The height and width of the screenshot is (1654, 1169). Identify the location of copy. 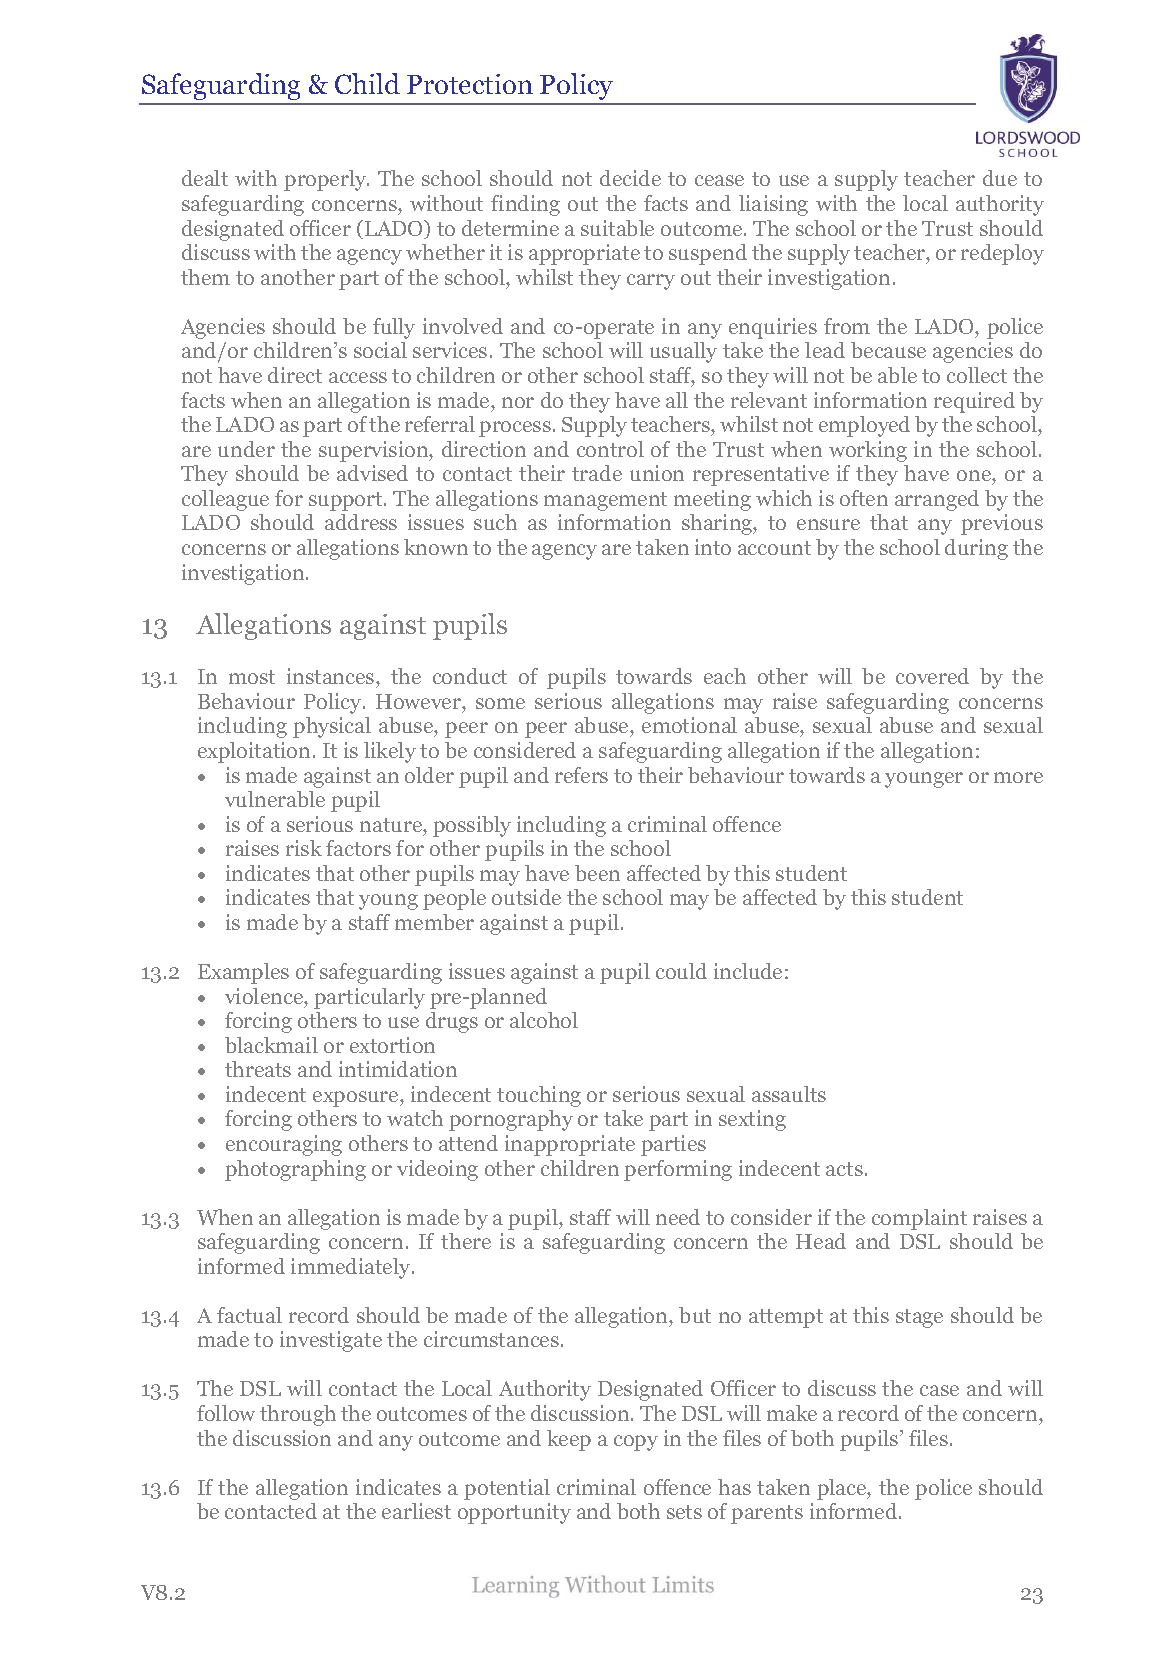
(636, 1443).
